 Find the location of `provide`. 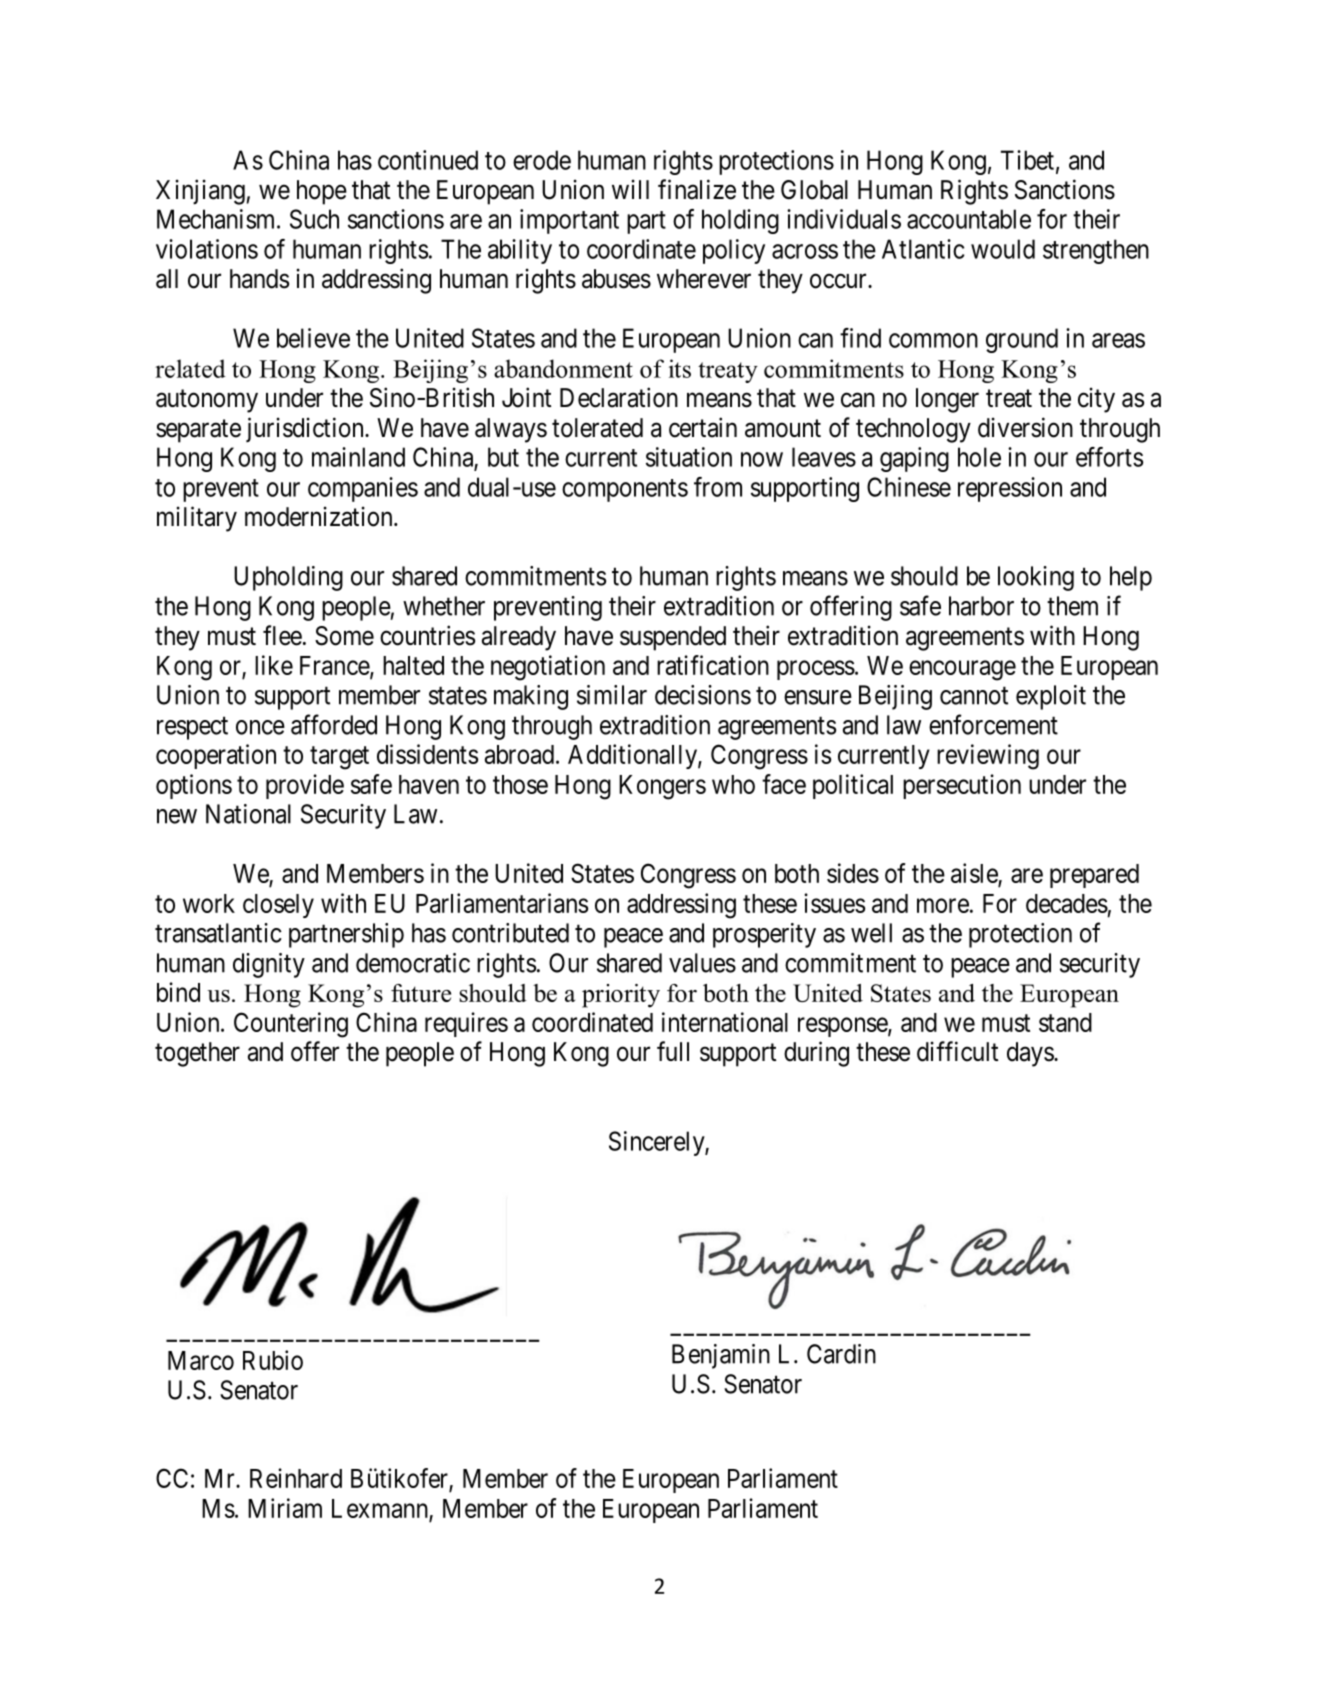

provide is located at coordinates (305, 786).
